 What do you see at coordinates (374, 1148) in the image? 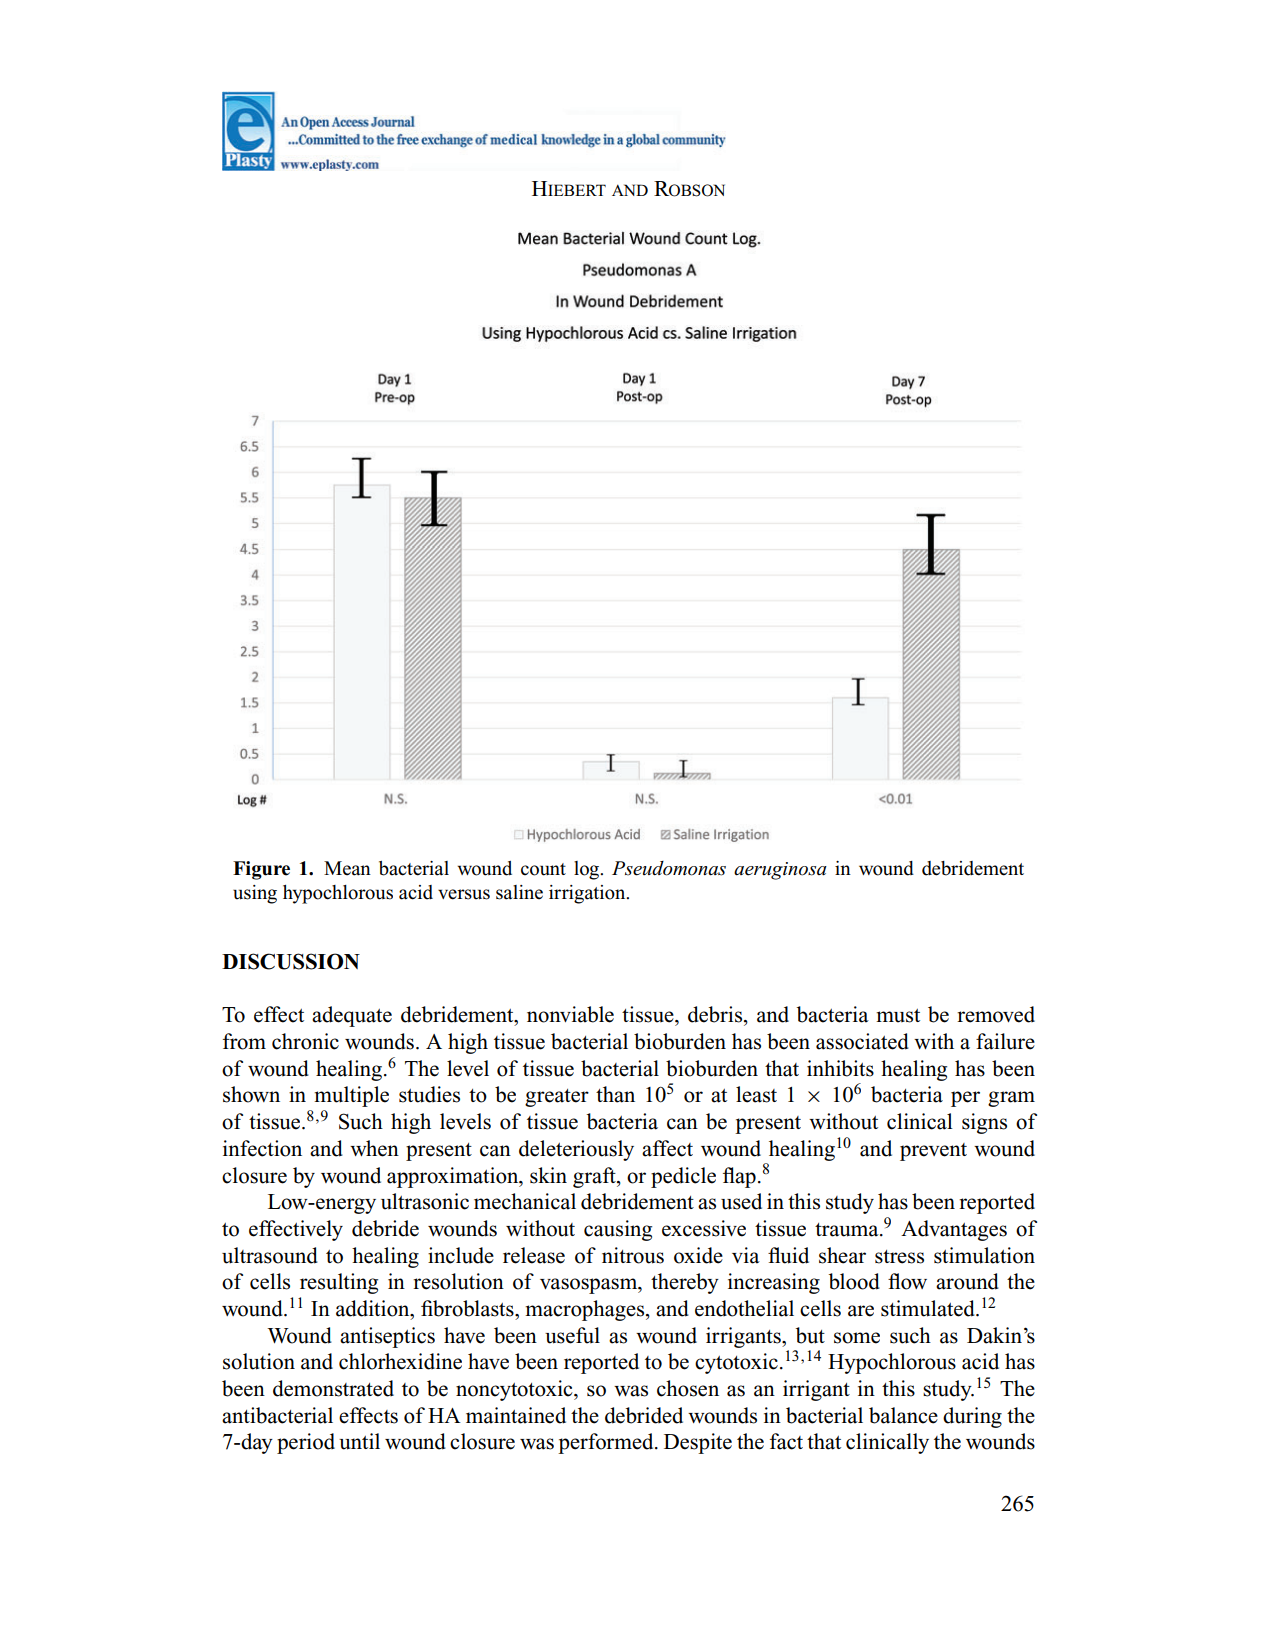
I see `when` at bounding box center [374, 1148].
